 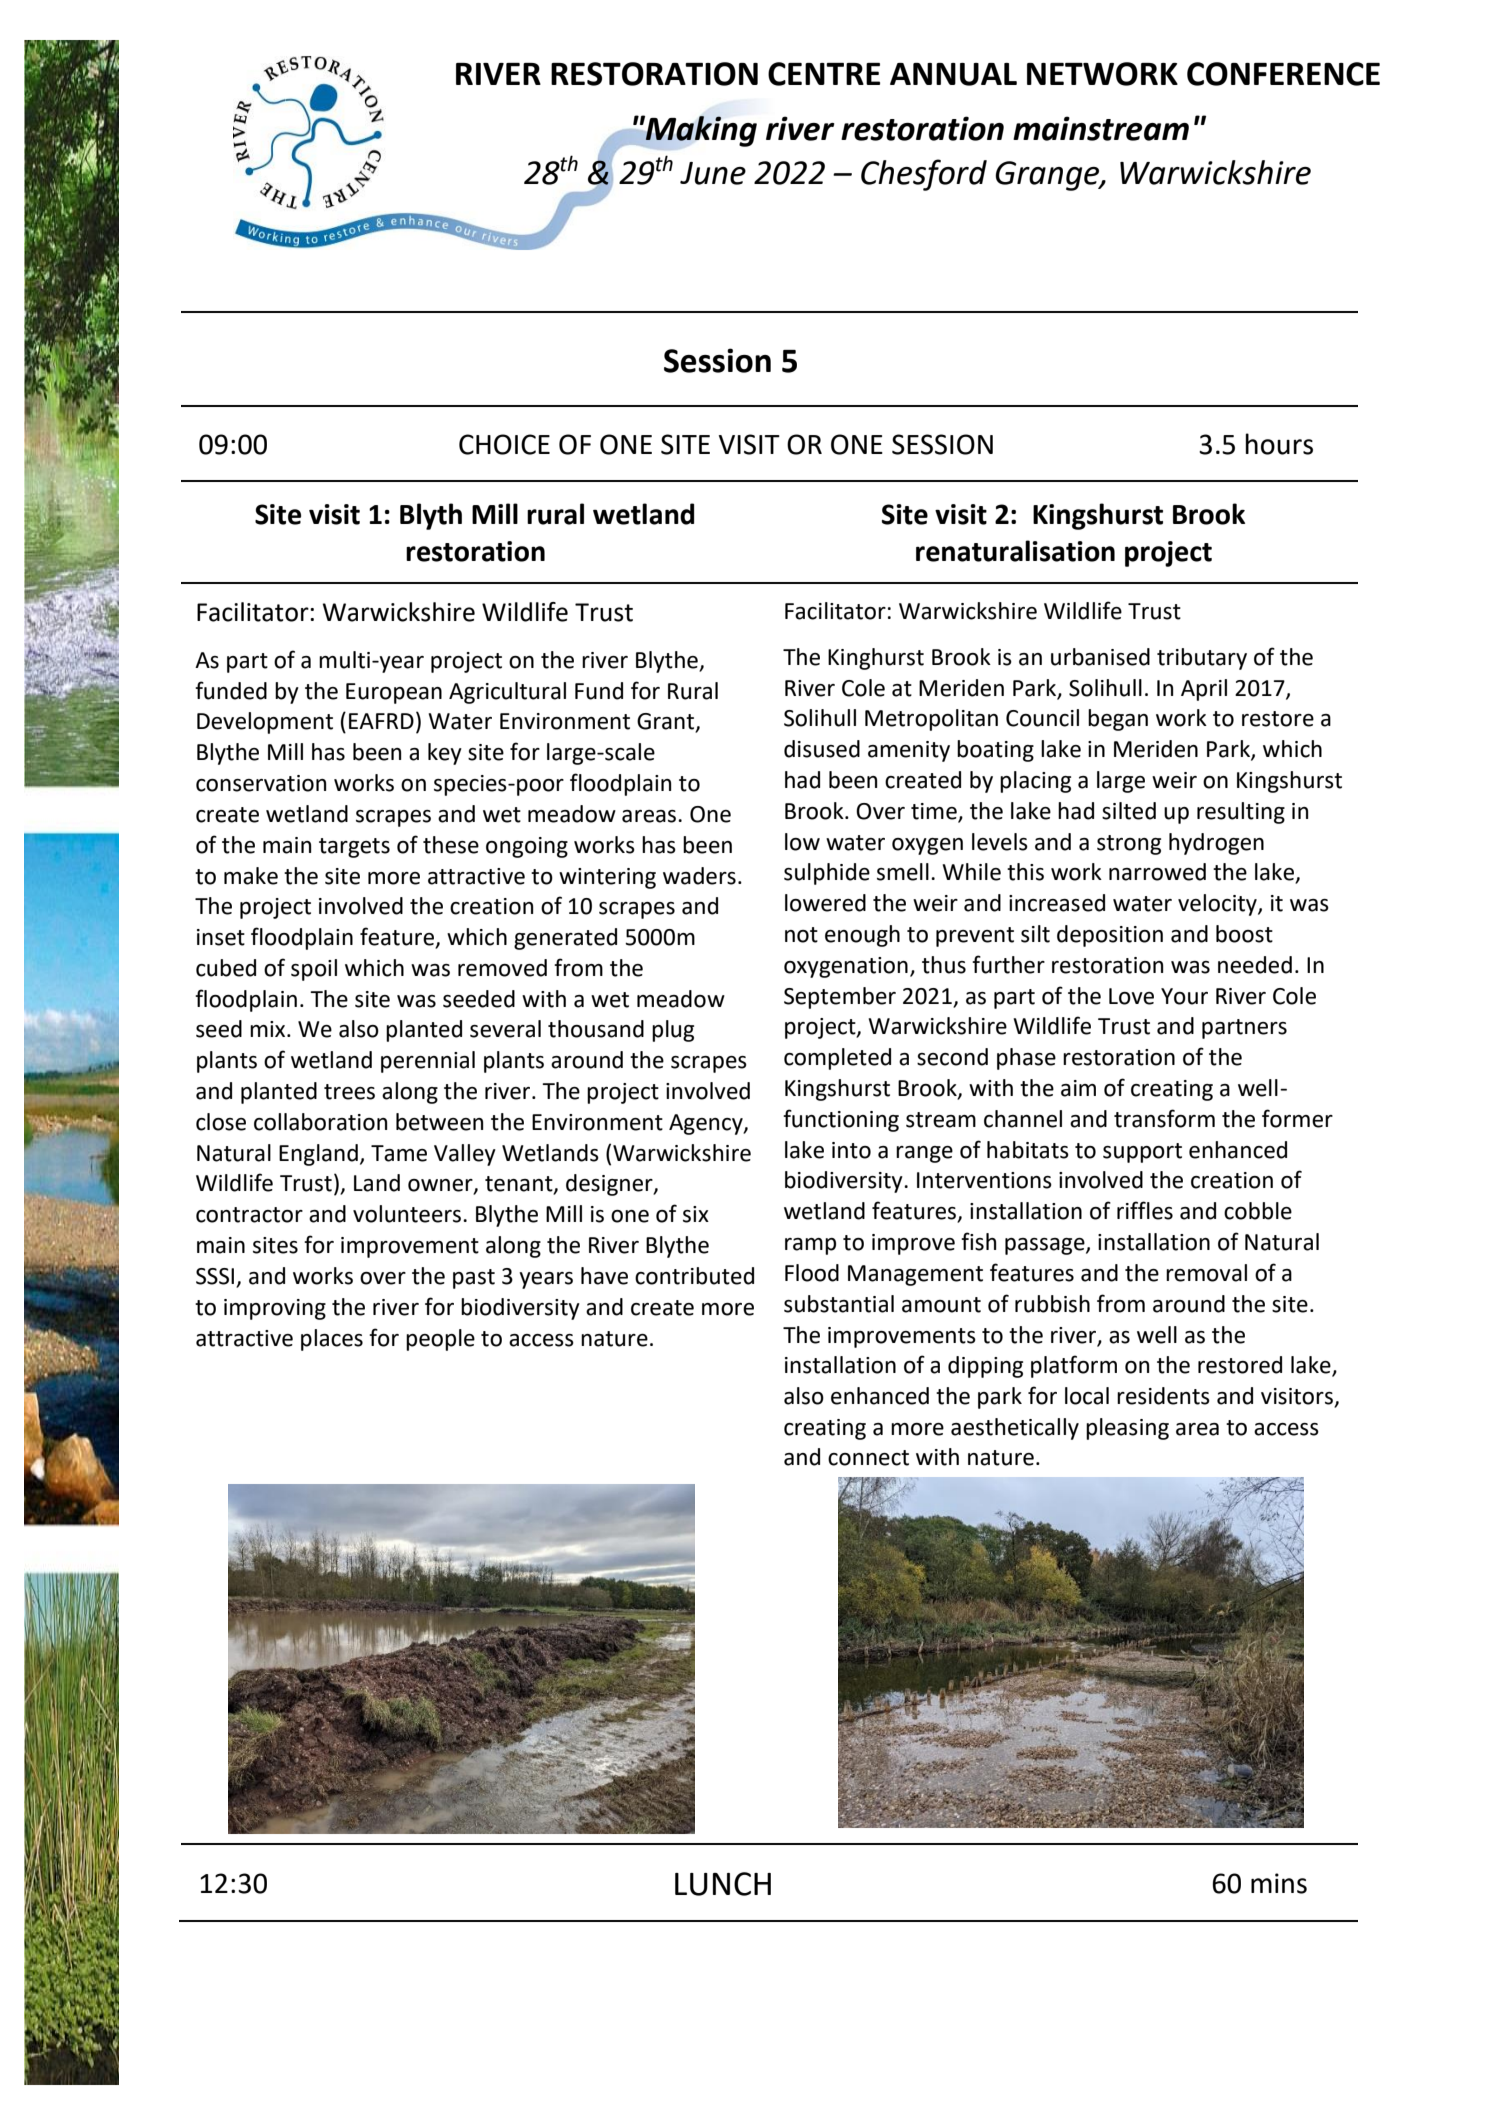 What do you see at coordinates (667, 722) in the screenshot?
I see `Grant` at bounding box center [667, 722].
